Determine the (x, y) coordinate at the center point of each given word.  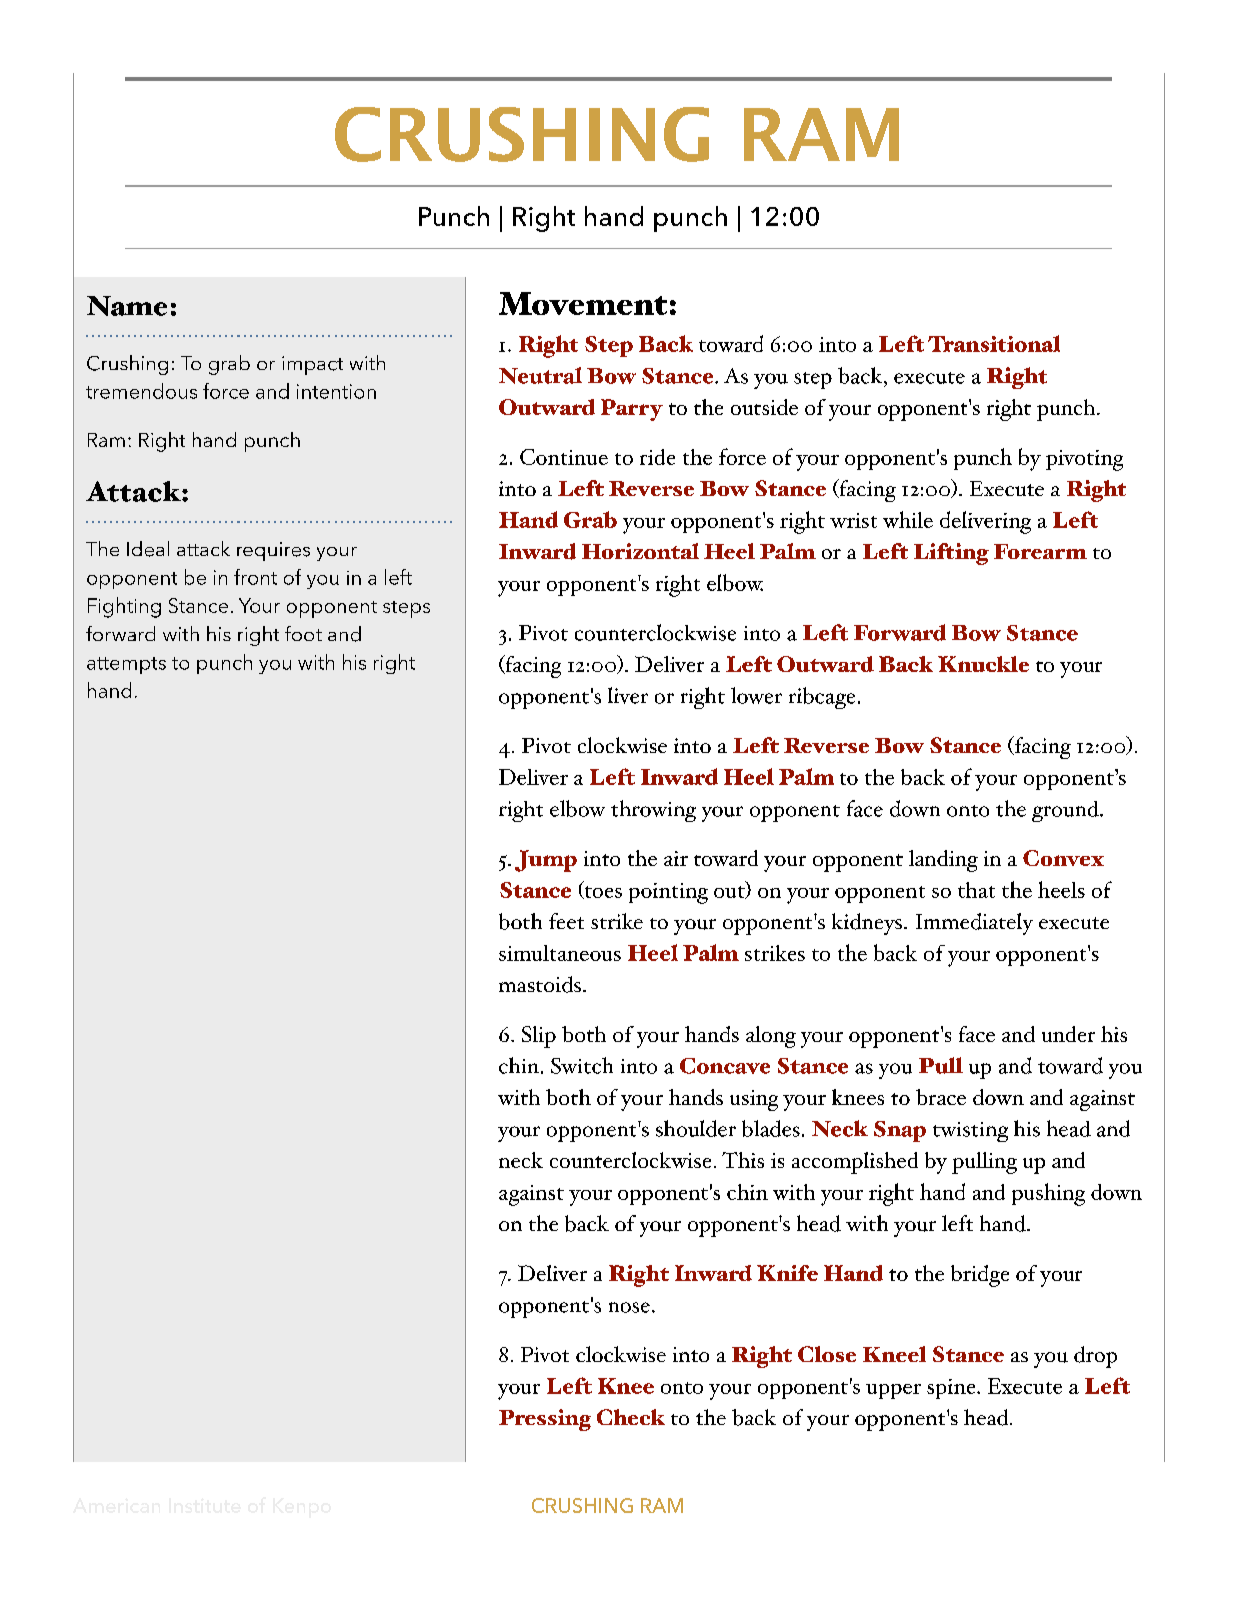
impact (312, 365)
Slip (539, 1037)
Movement (583, 303)
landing (943, 861)
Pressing (545, 1420)
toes (602, 892)
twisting (970, 1132)
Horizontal (640, 551)
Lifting (951, 554)
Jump (546, 861)
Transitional (994, 343)
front (255, 577)
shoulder (696, 1128)
